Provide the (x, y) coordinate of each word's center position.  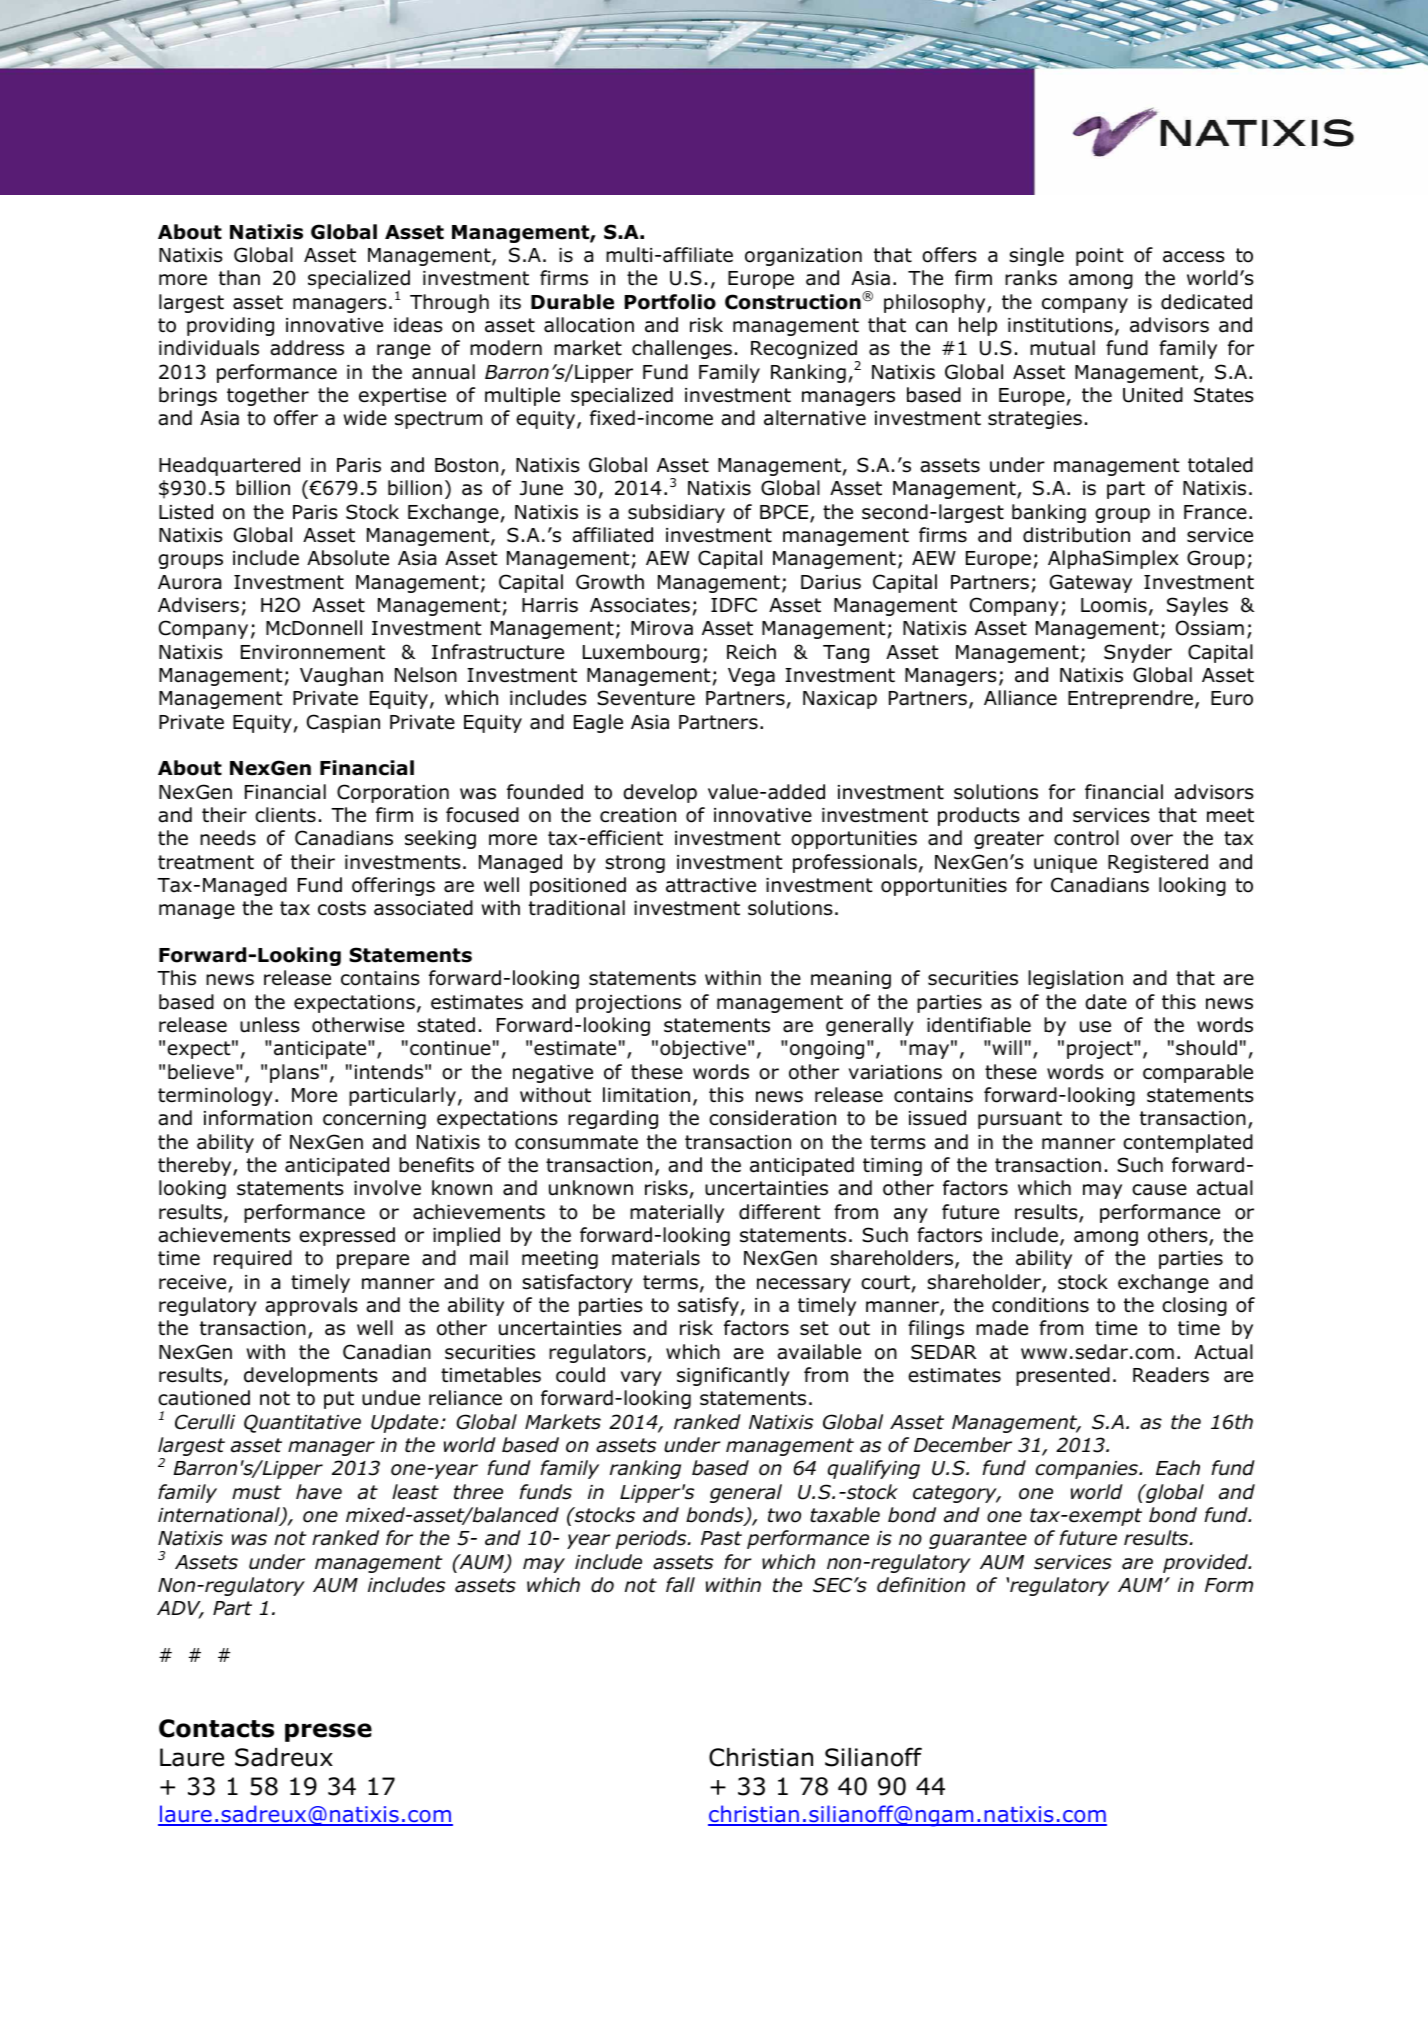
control (1086, 838)
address (307, 348)
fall (680, 1585)
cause (1159, 1190)
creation (638, 815)
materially (677, 1213)
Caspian (343, 723)
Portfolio (670, 302)
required (253, 1259)
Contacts (216, 1728)
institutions (1060, 325)
